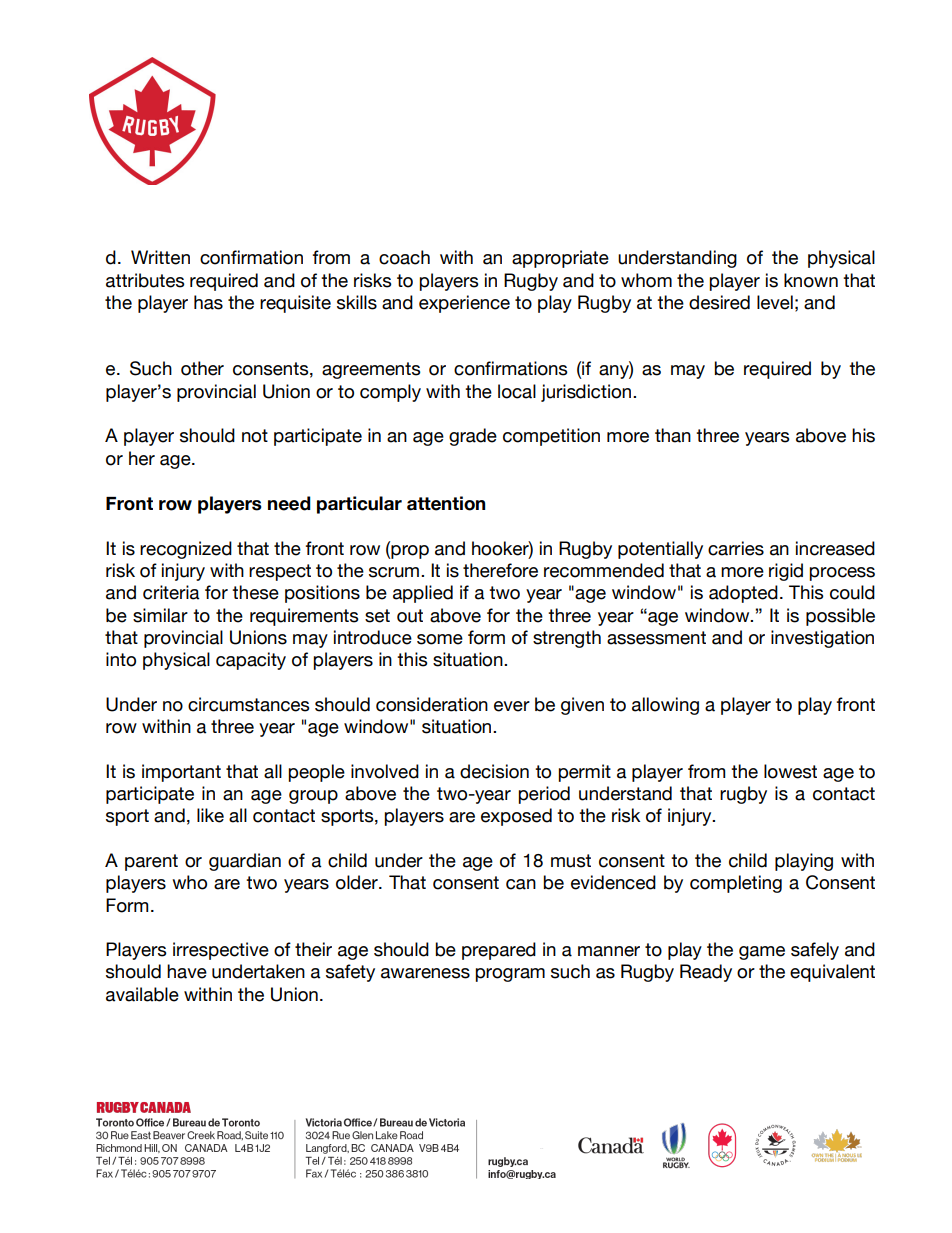 The height and width of the screenshot is (1233, 952). Describe the element at coordinates (186, 550) in the screenshot. I see `recognized` at that location.
